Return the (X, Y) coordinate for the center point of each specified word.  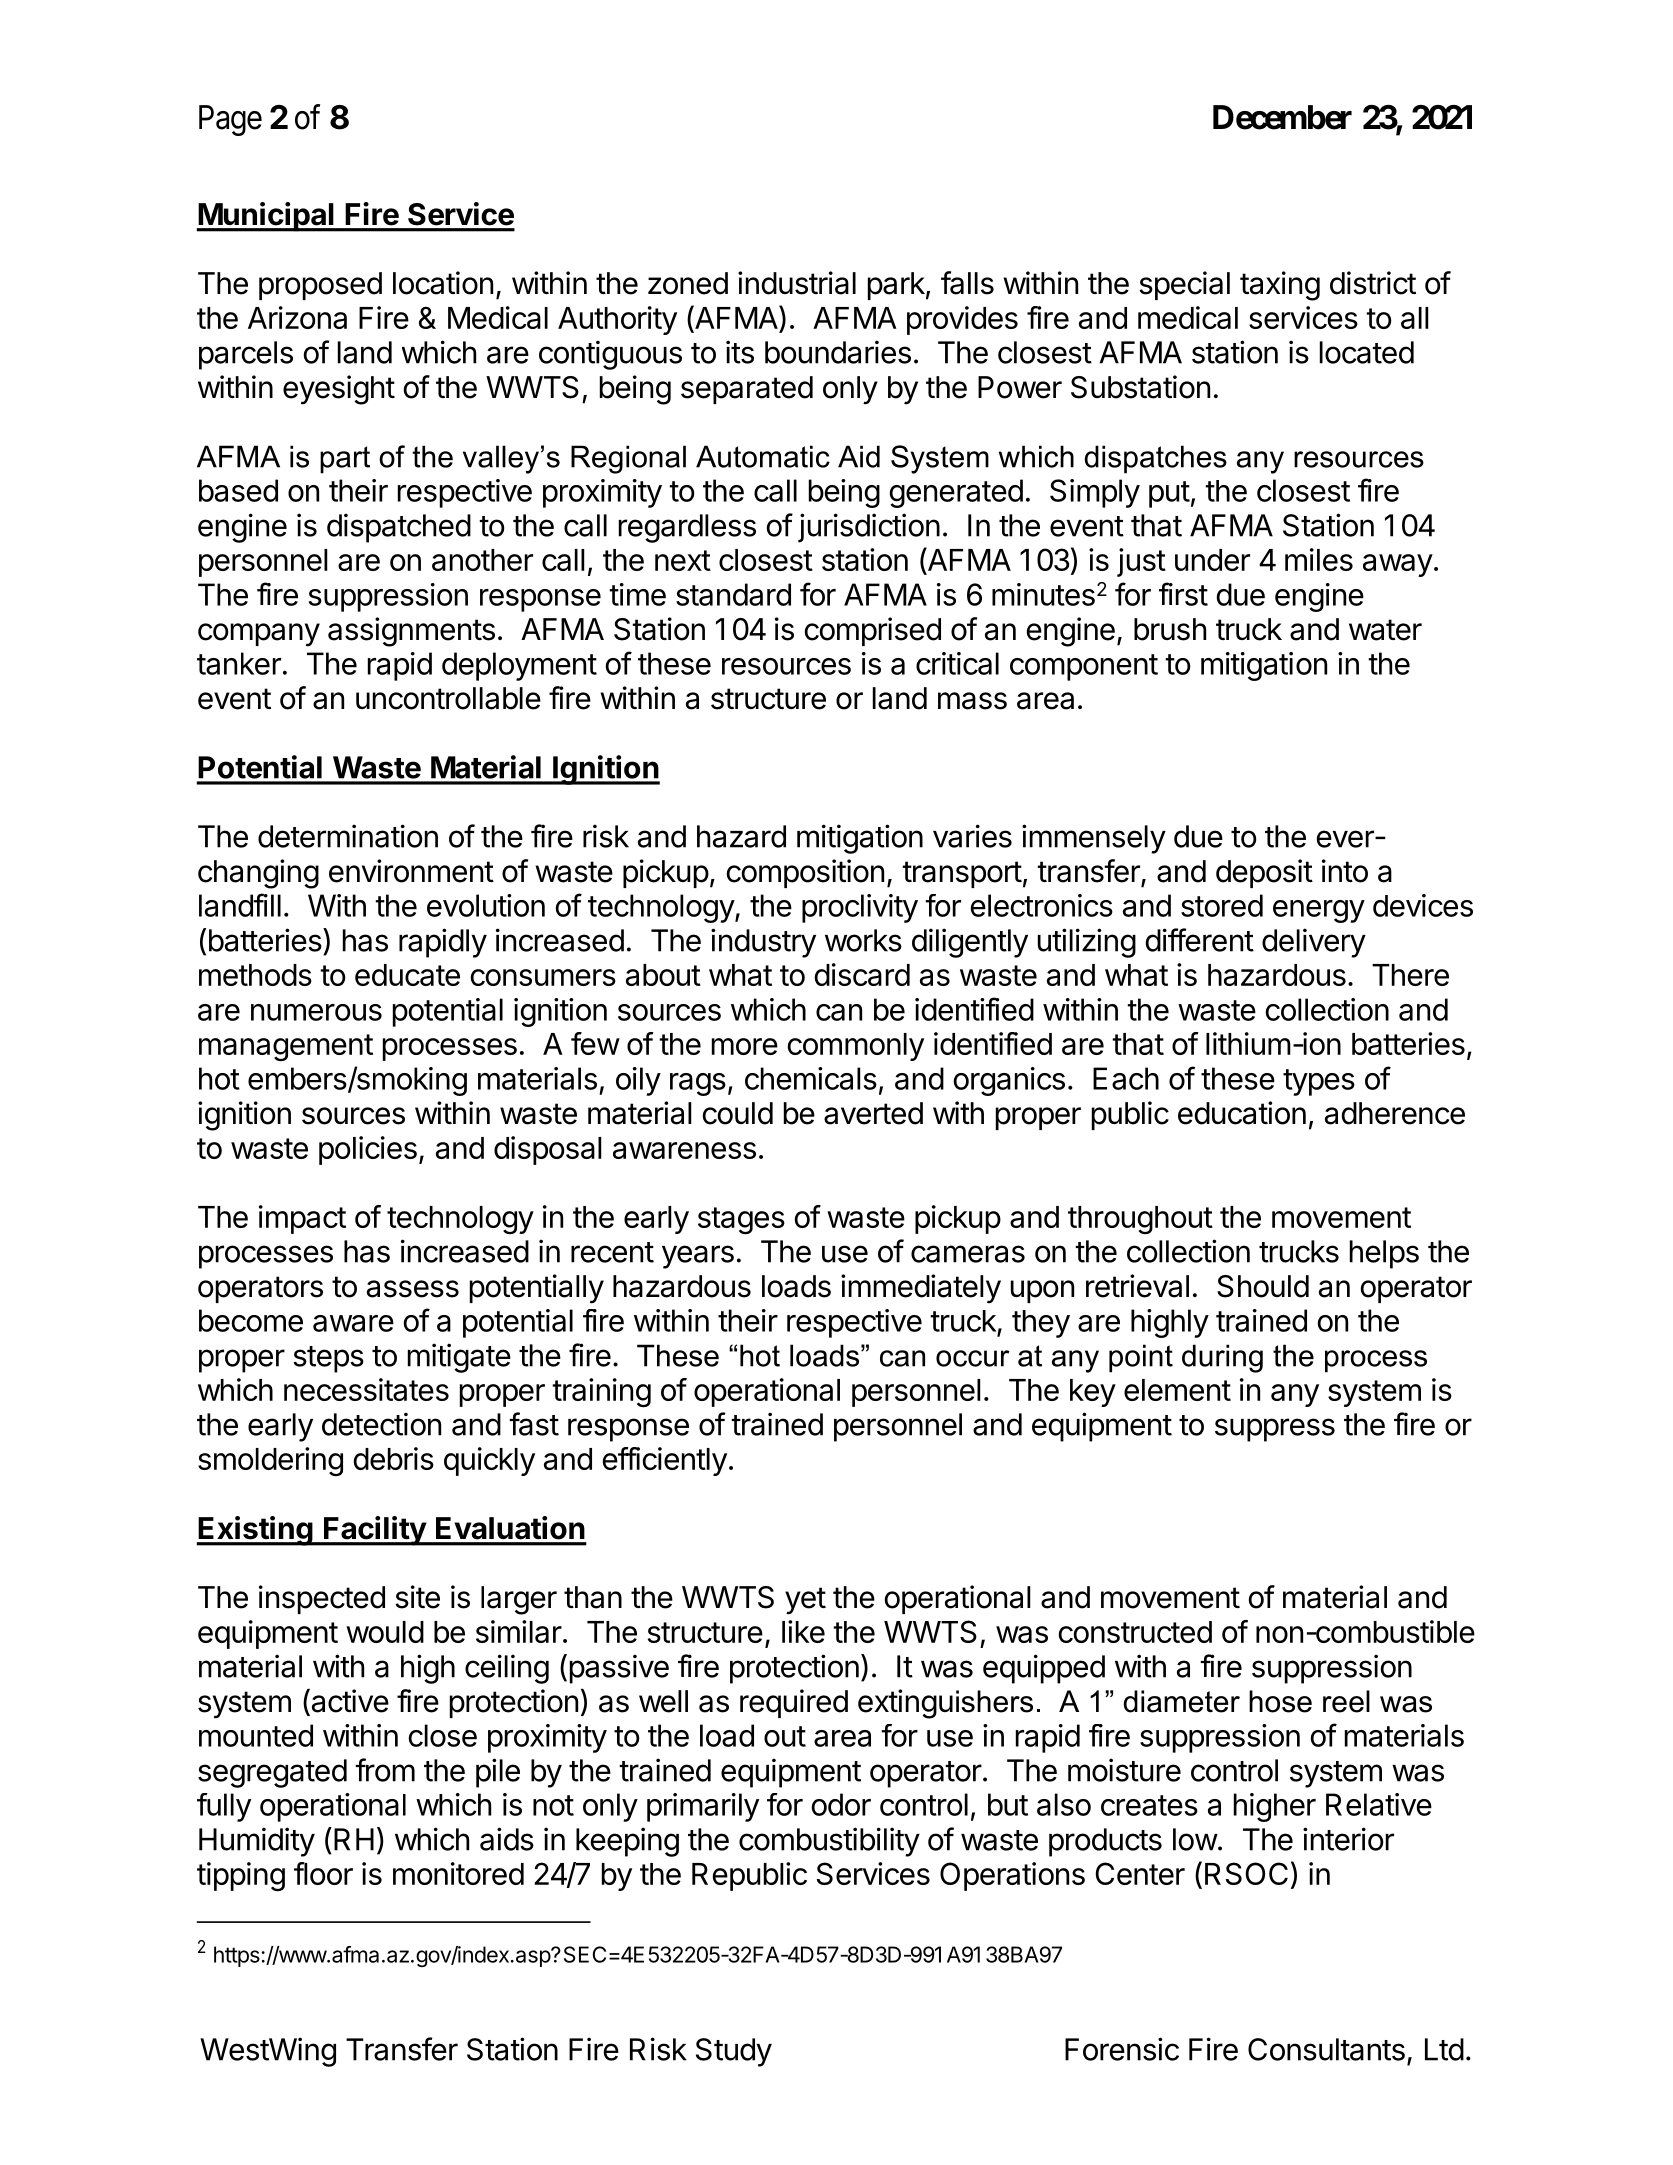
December (1282, 117)
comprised (873, 631)
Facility (375, 1531)
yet (805, 1601)
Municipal (266, 217)
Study (734, 2052)
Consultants (1326, 2049)
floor (323, 1873)
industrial (797, 283)
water (1385, 630)
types (1319, 1082)
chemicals (811, 1078)
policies (368, 1150)
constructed (1135, 1632)
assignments (411, 632)
